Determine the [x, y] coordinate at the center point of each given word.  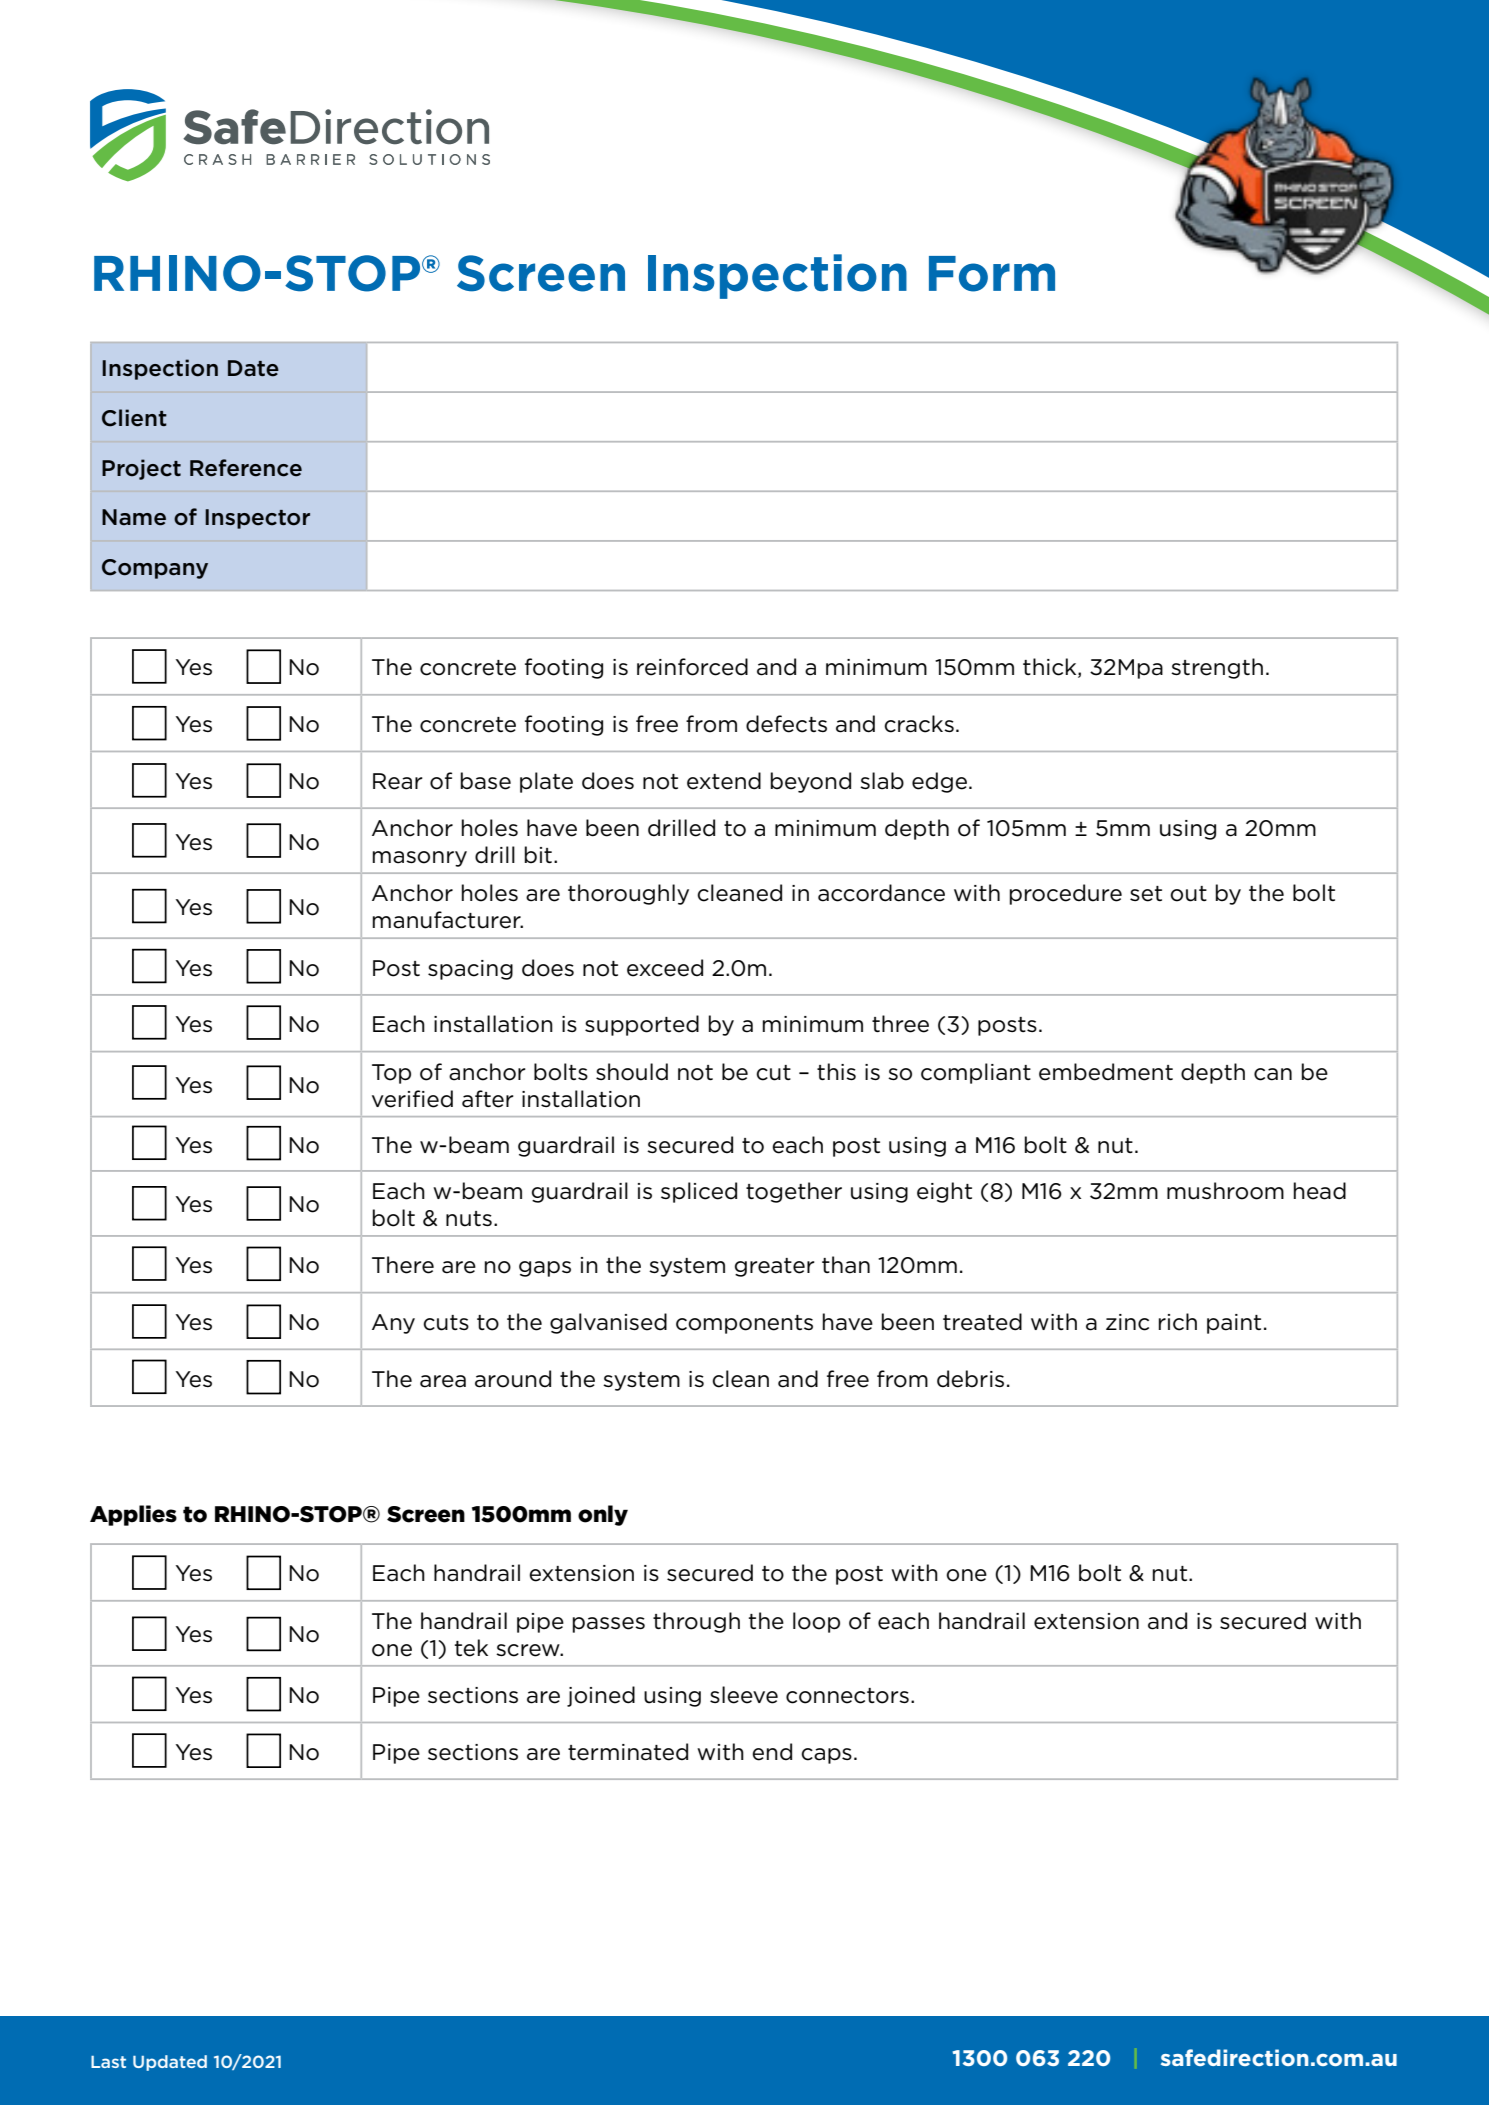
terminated [628, 1752]
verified [412, 1099]
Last [108, 2062]
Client [134, 418]
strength [1217, 668]
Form [992, 274]
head [1320, 1191]
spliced [699, 1192]
